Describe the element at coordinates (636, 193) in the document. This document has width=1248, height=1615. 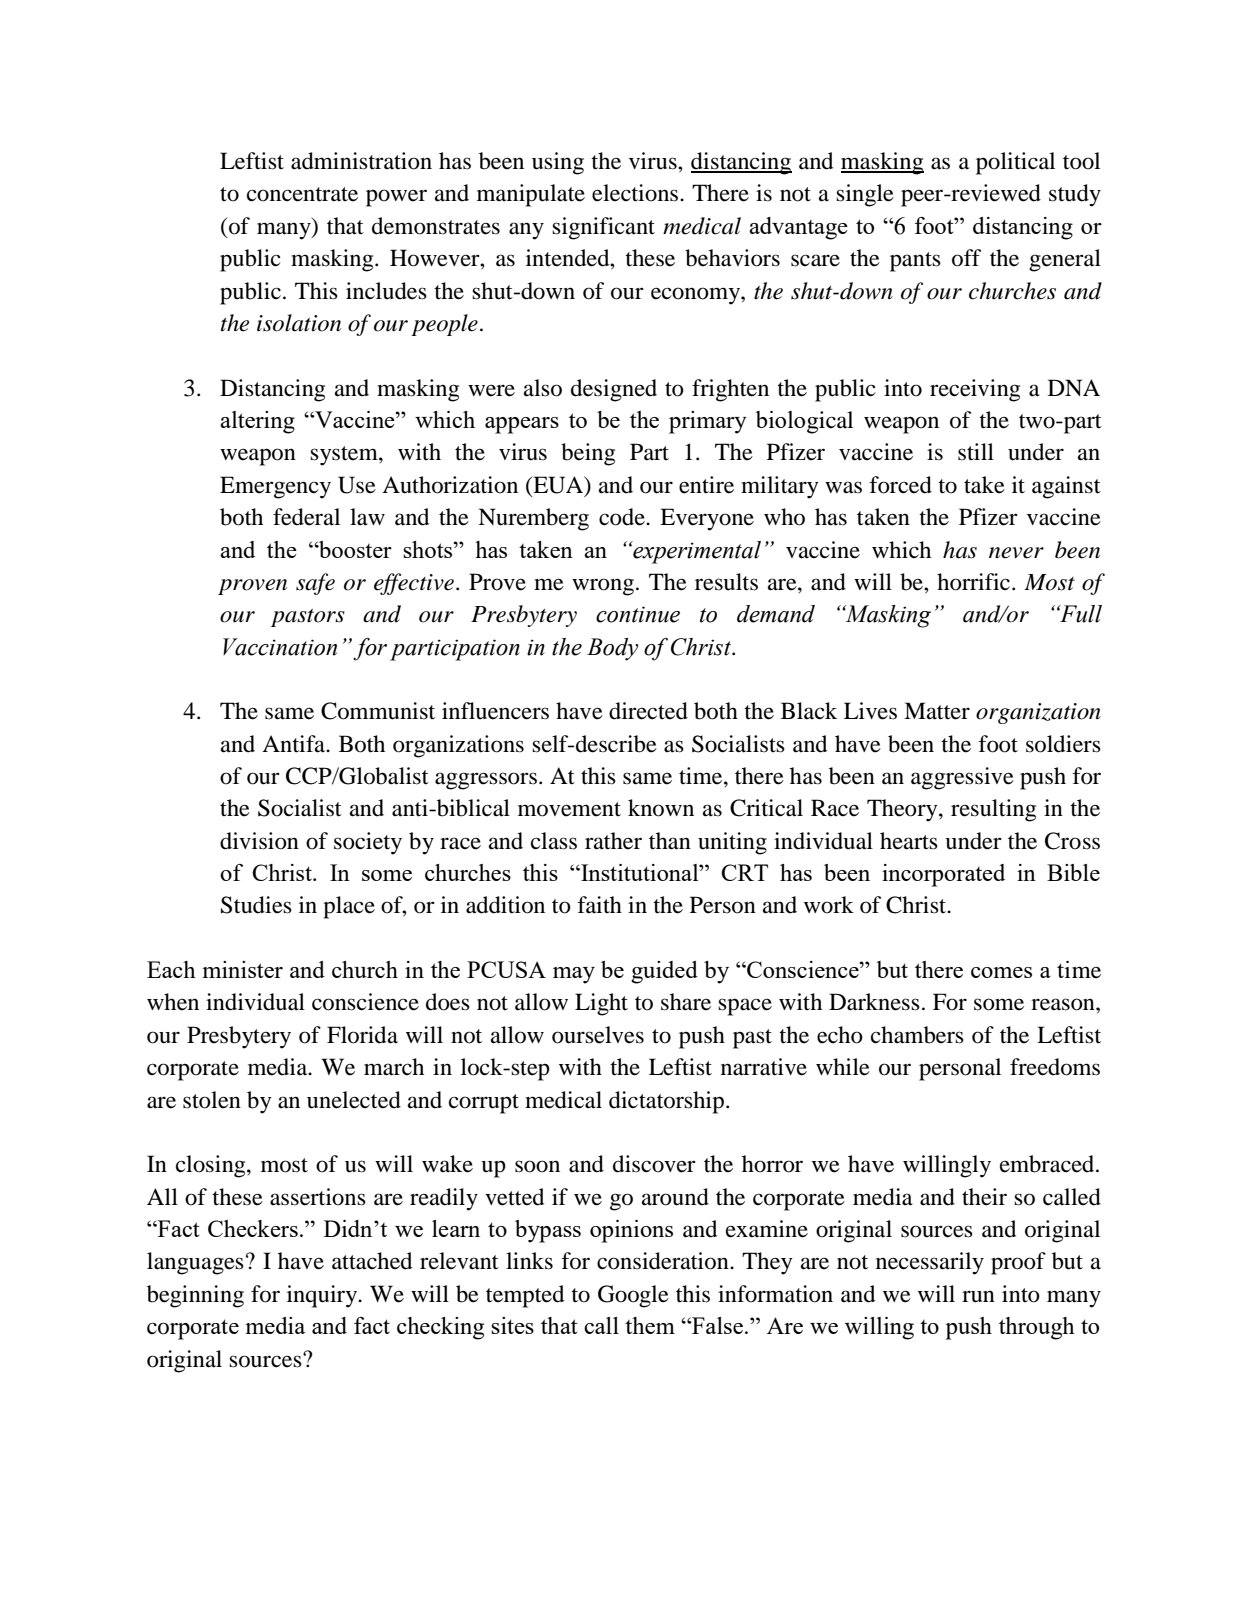
I see `elections` at that location.
